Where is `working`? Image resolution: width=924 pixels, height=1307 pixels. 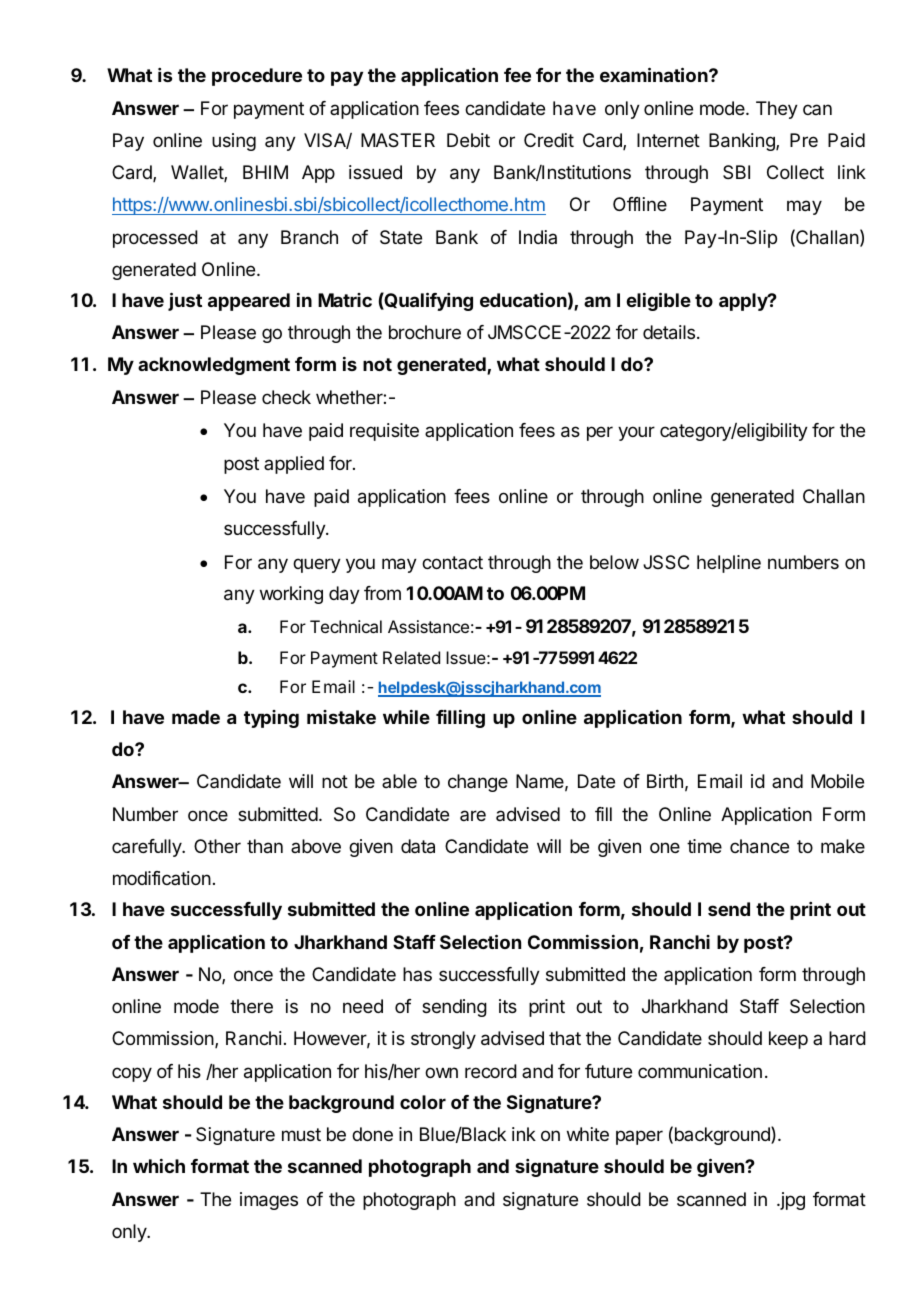 working is located at coordinates (291, 595).
